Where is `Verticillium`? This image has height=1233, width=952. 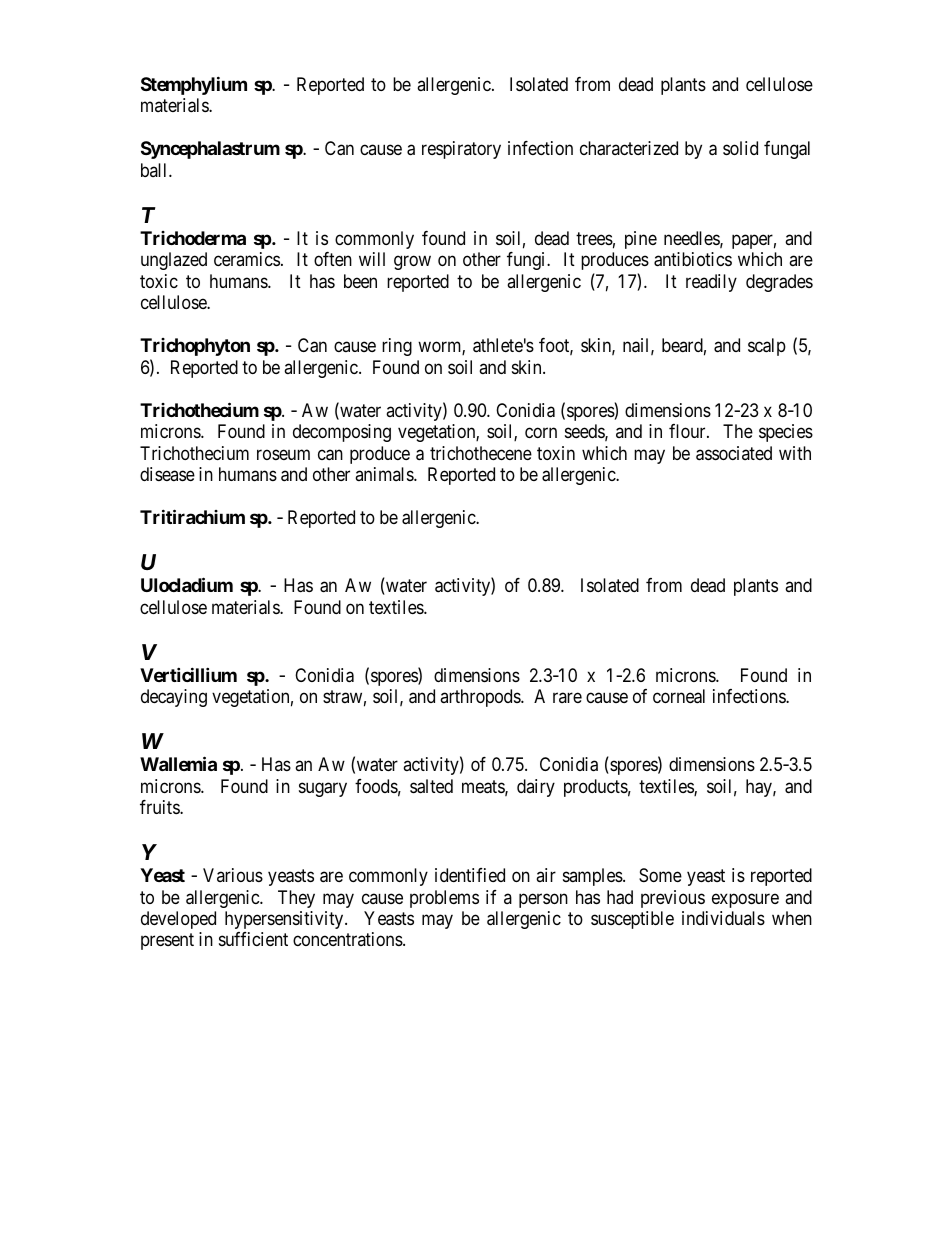 Verticillium is located at coordinates (188, 674).
